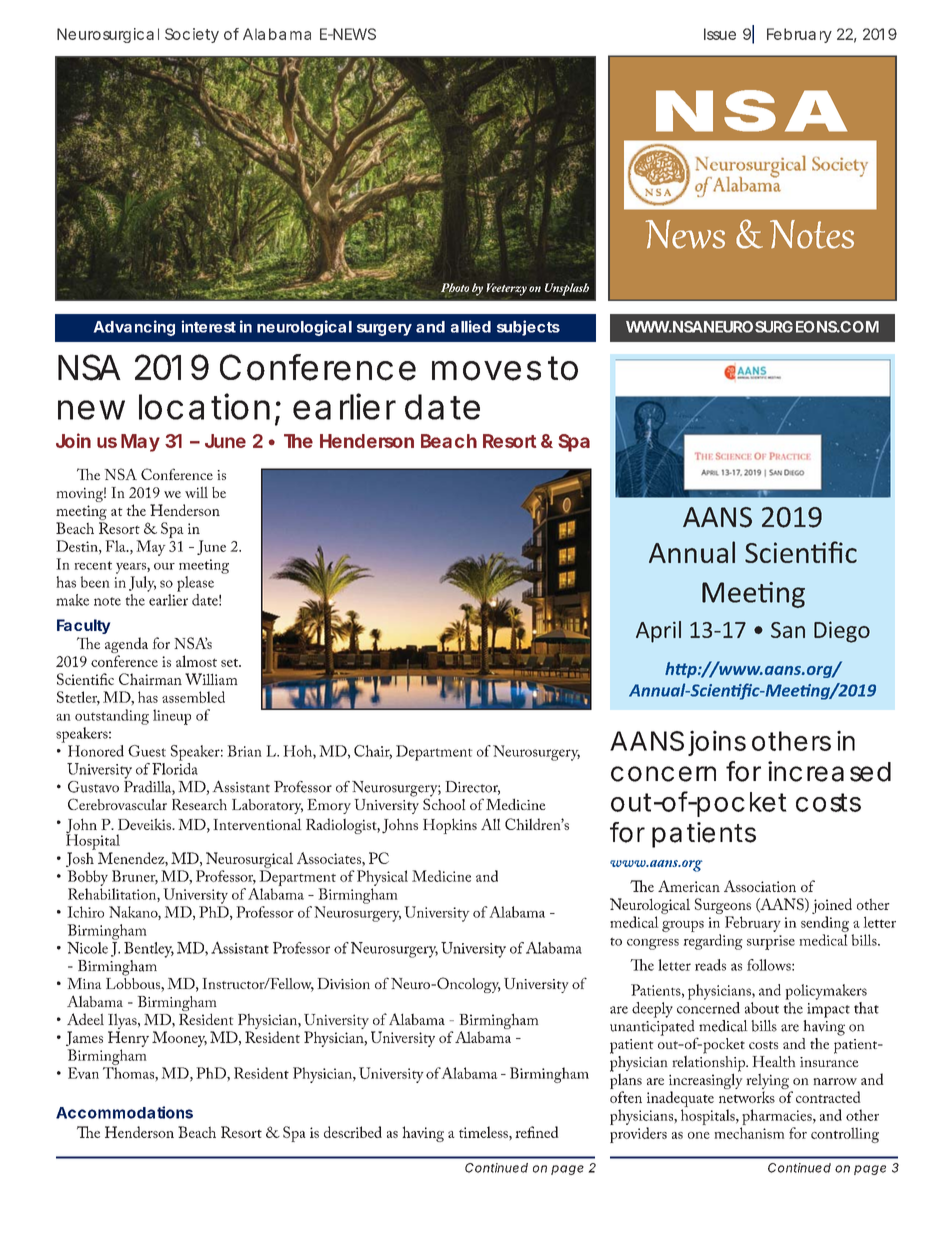 The width and height of the screenshot is (952, 1233). What do you see at coordinates (760, 886) in the screenshot?
I see `Association` at bounding box center [760, 886].
